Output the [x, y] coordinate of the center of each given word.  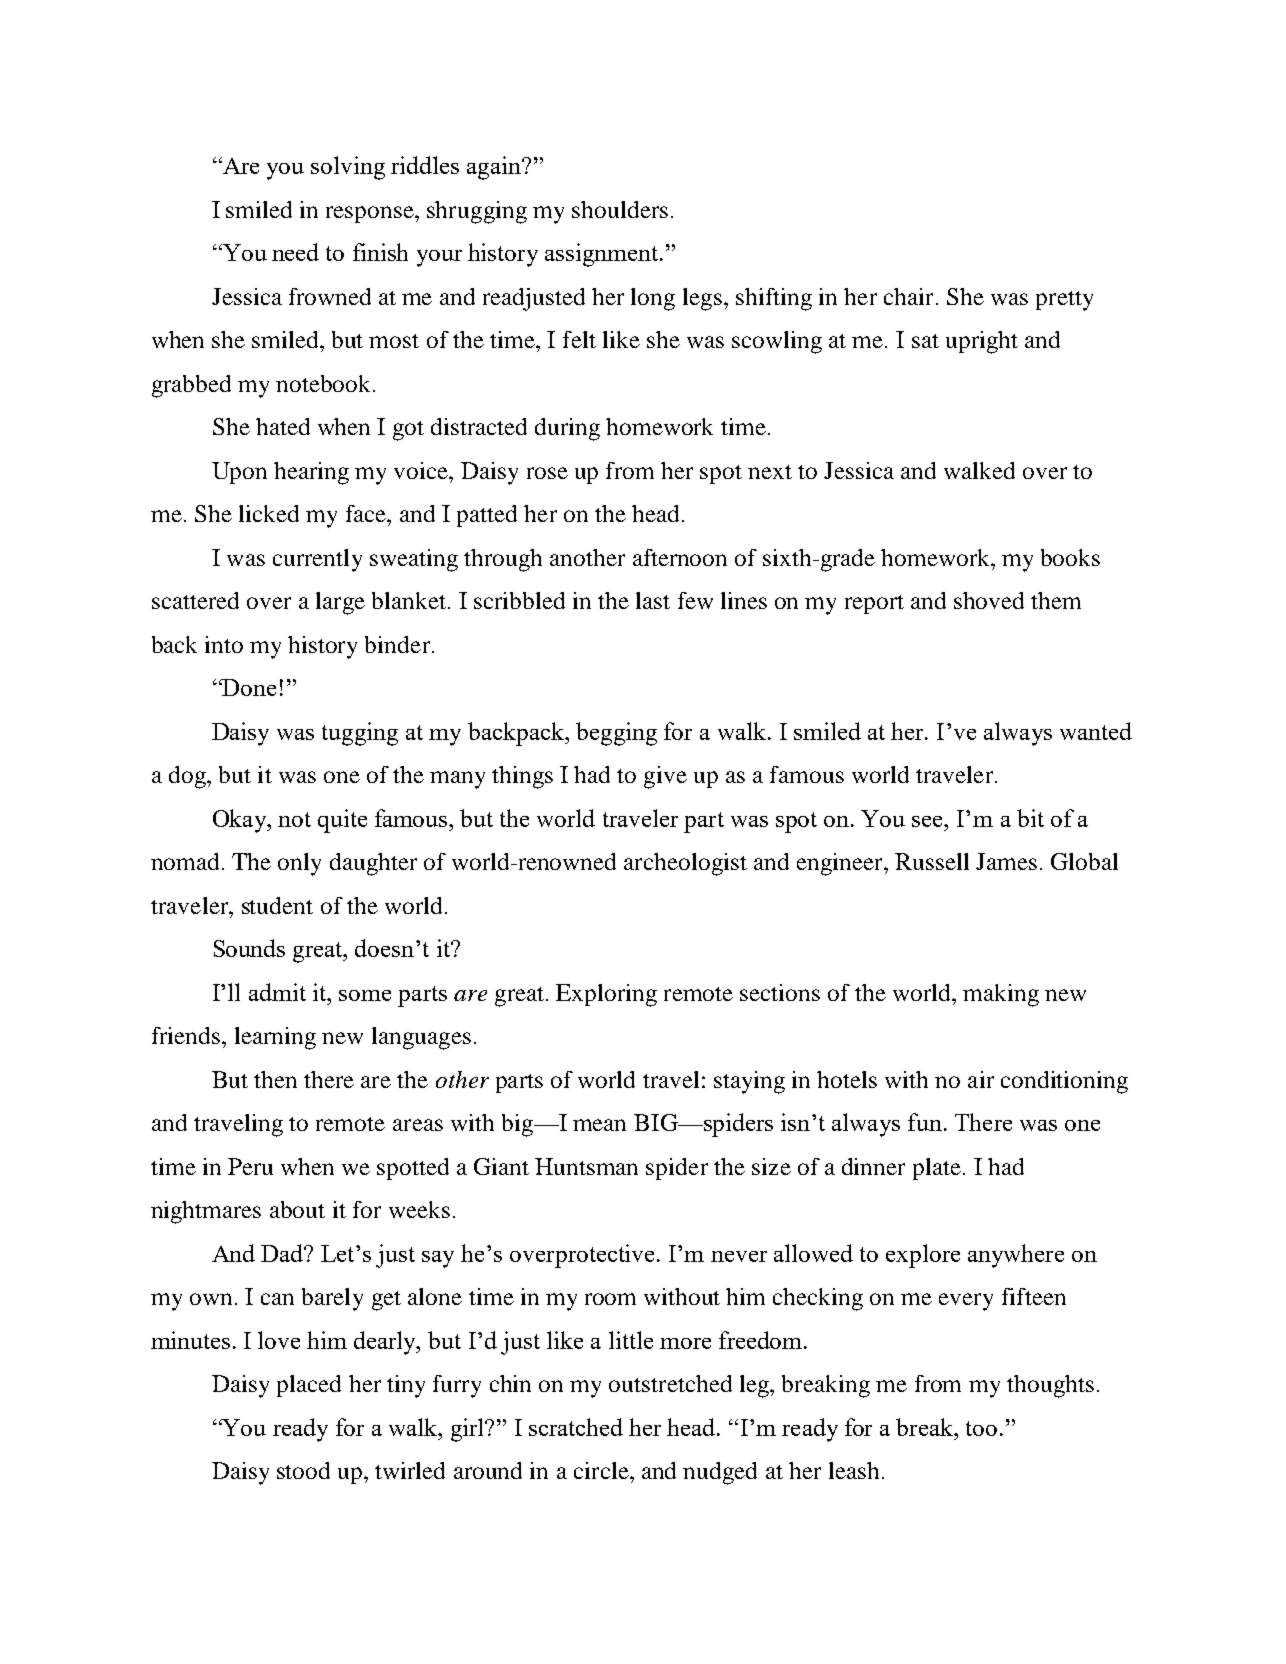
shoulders [620, 209]
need [295, 252]
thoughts [1050, 1386]
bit [1030, 818]
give [665, 777]
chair [908, 296]
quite [342, 821]
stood [303, 1470]
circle [602, 1470]
